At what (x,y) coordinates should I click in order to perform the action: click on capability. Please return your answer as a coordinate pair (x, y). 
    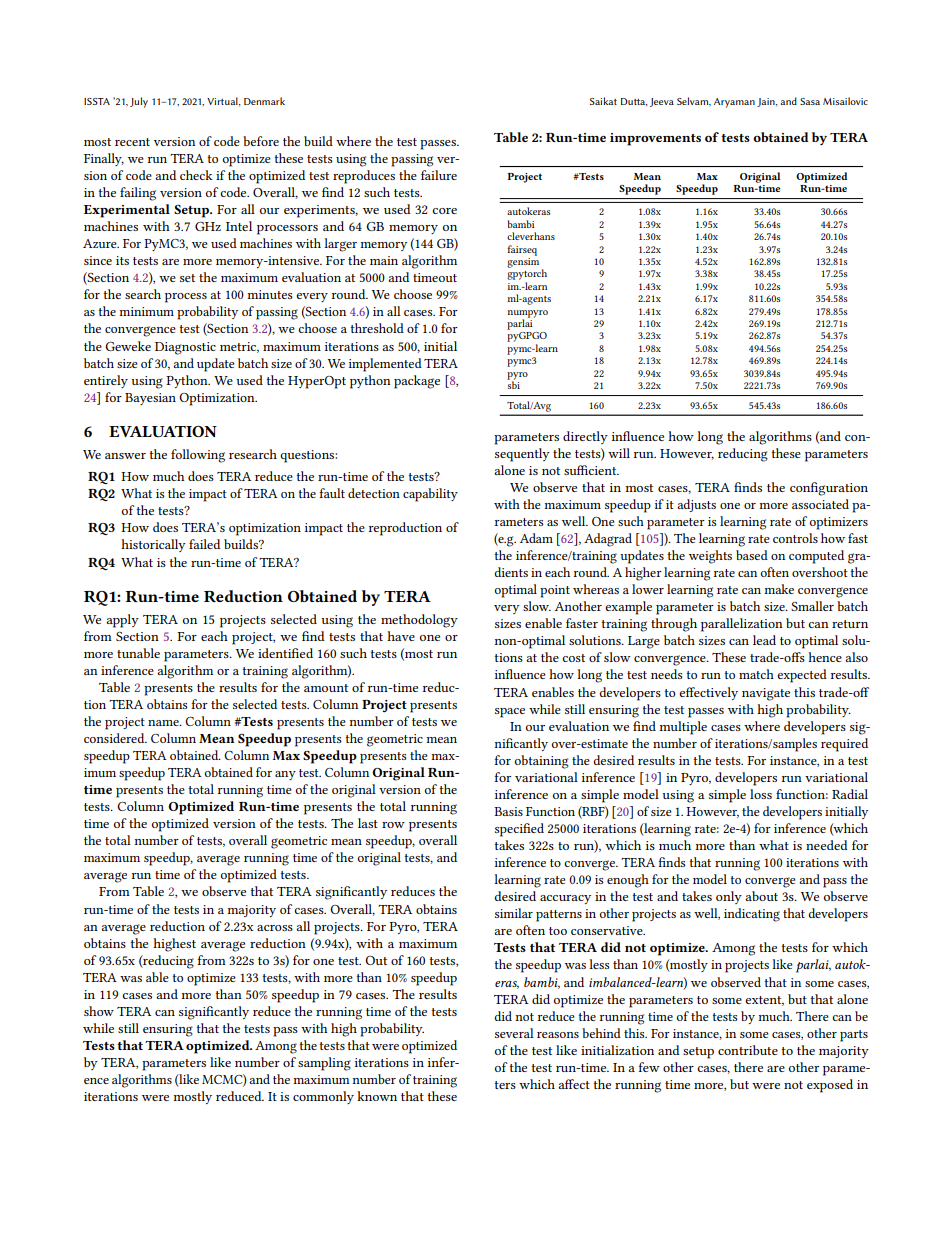
    Looking at the image, I should click on (430, 495).
